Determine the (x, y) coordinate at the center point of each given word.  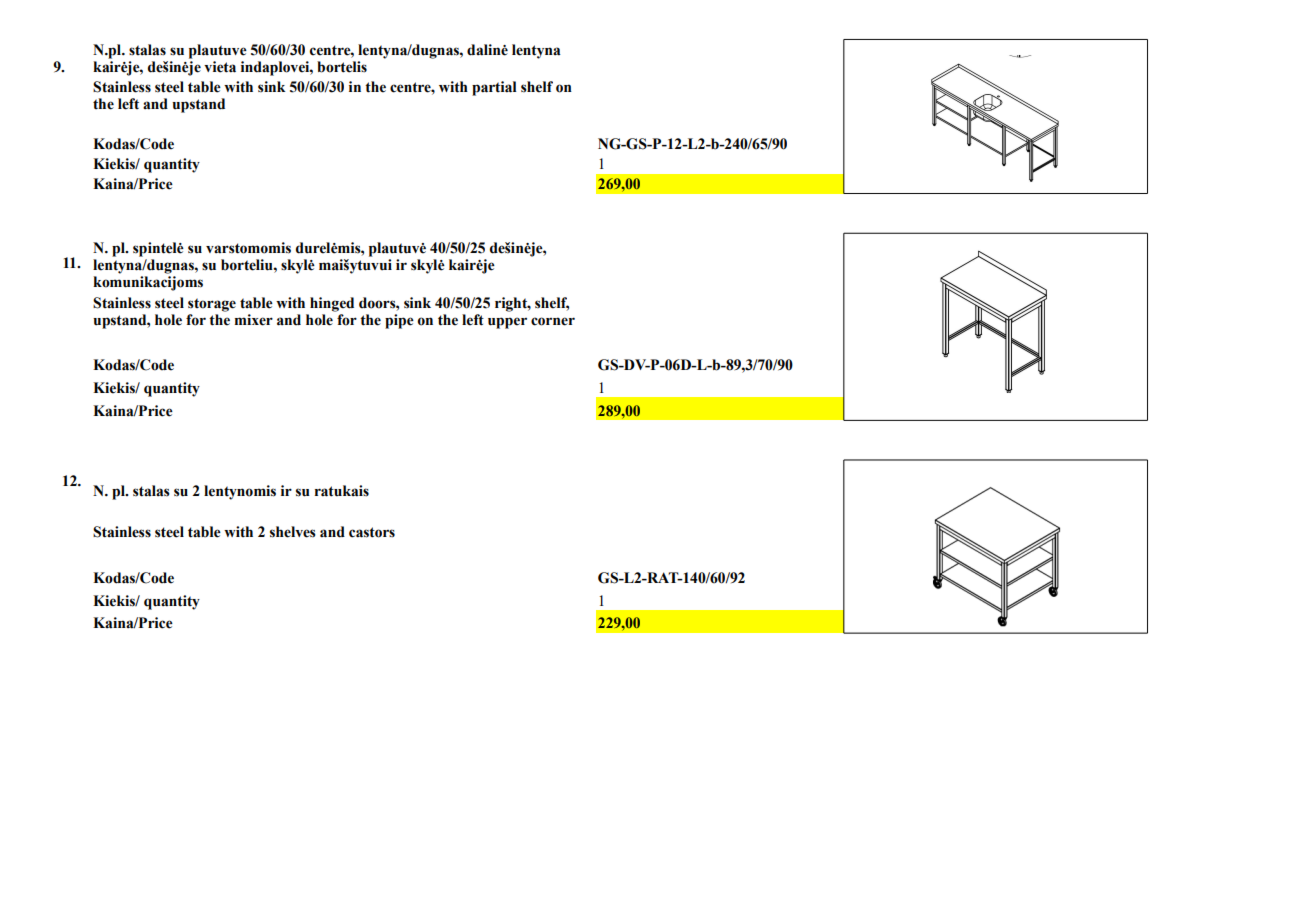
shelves (293, 532)
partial (494, 88)
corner (553, 321)
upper (507, 323)
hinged (332, 304)
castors (372, 532)
